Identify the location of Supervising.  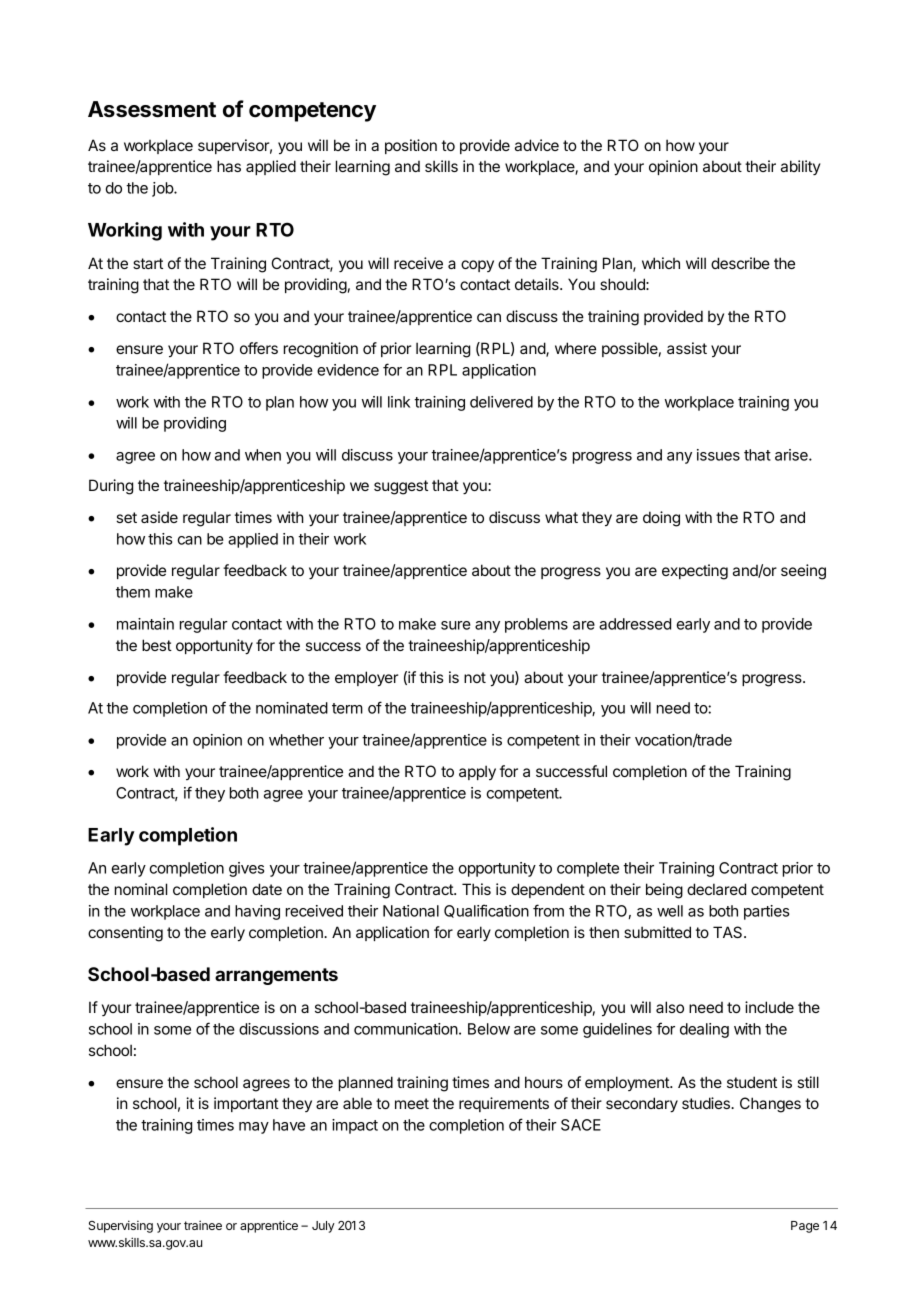
(121, 1226).
